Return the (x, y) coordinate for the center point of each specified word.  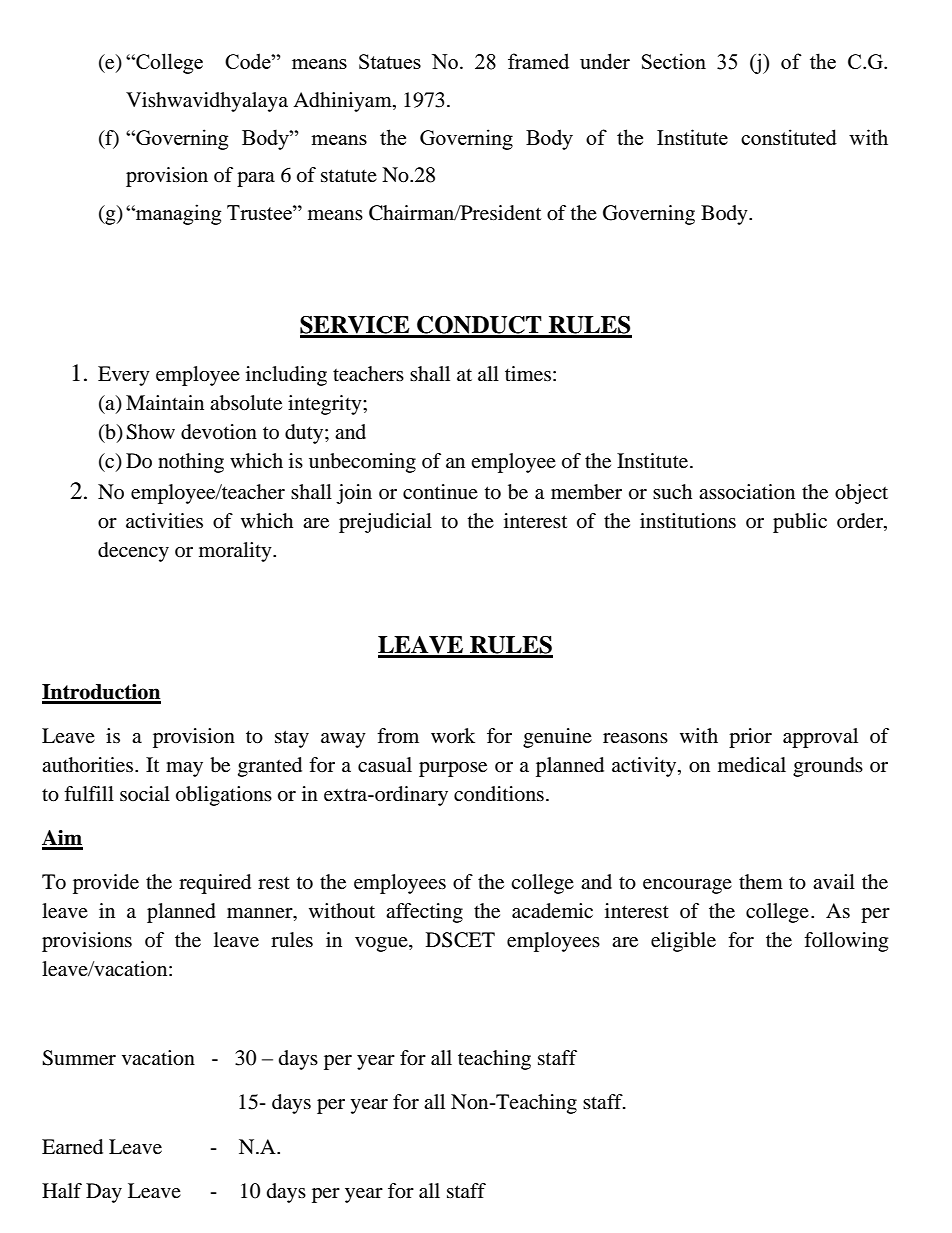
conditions (499, 794)
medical (752, 765)
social (145, 793)
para (256, 179)
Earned (72, 1147)
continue (440, 492)
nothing (191, 463)
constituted (789, 137)
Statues (390, 61)
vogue (382, 944)
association (747, 492)
